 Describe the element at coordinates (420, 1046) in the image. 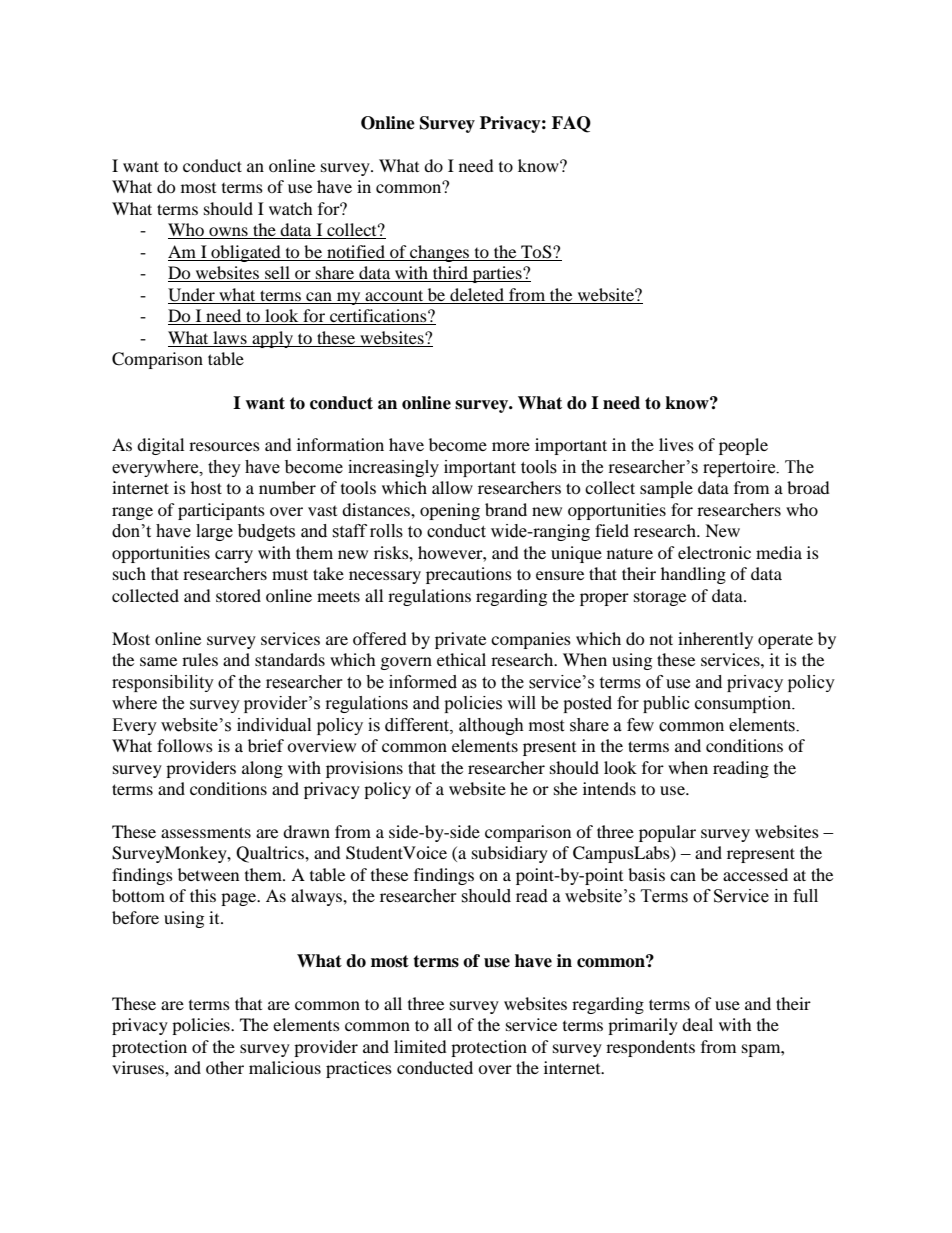

I see `limited` at that location.
